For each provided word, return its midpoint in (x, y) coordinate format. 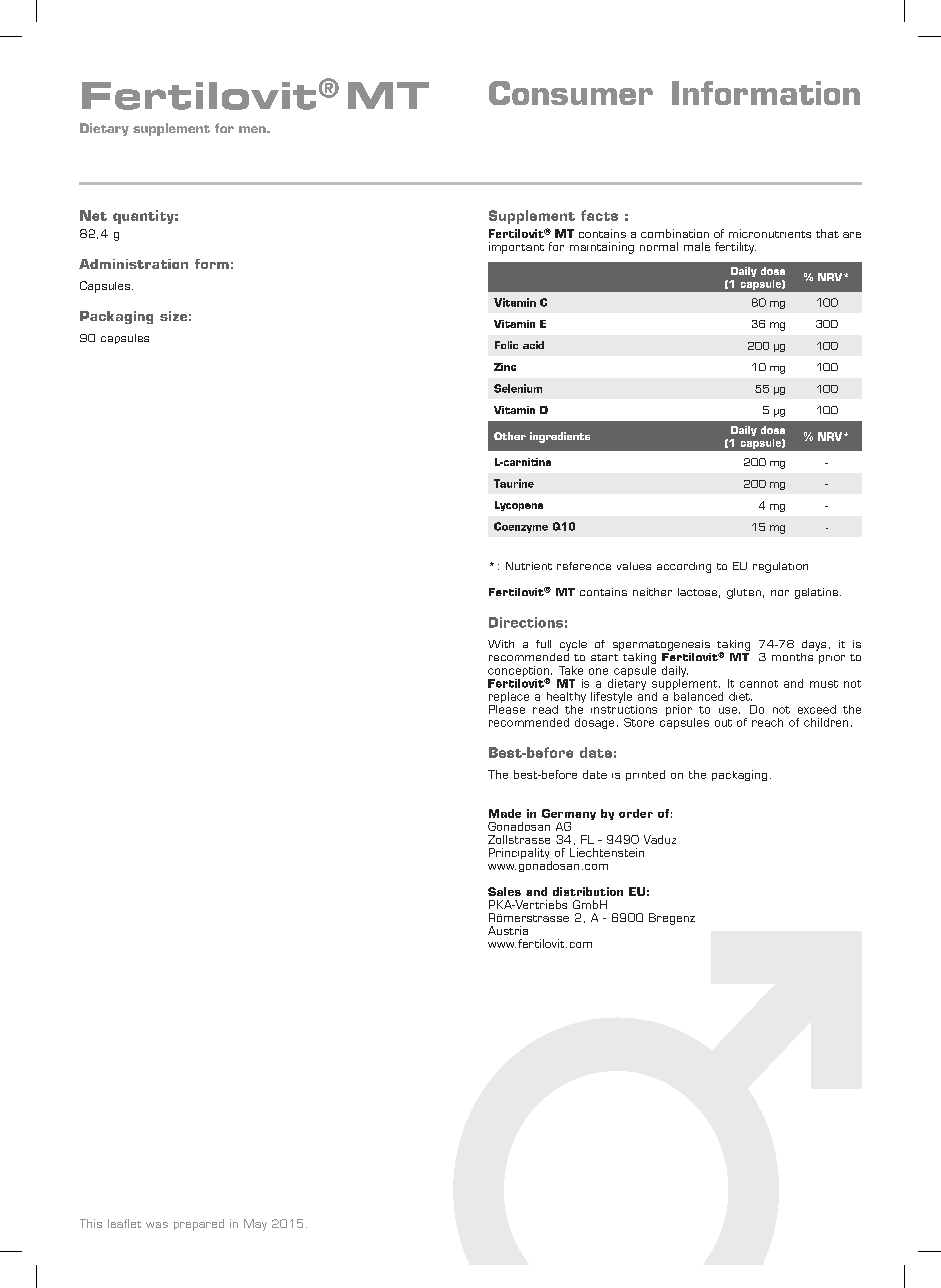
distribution (588, 891)
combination (675, 233)
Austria (508, 930)
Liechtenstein (607, 852)
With (501, 644)
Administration (133, 264)
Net (93, 215)
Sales (504, 891)
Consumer (571, 93)
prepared (199, 1225)
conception (518, 672)
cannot (759, 684)
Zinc (505, 367)
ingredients (560, 437)
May (255, 1225)
